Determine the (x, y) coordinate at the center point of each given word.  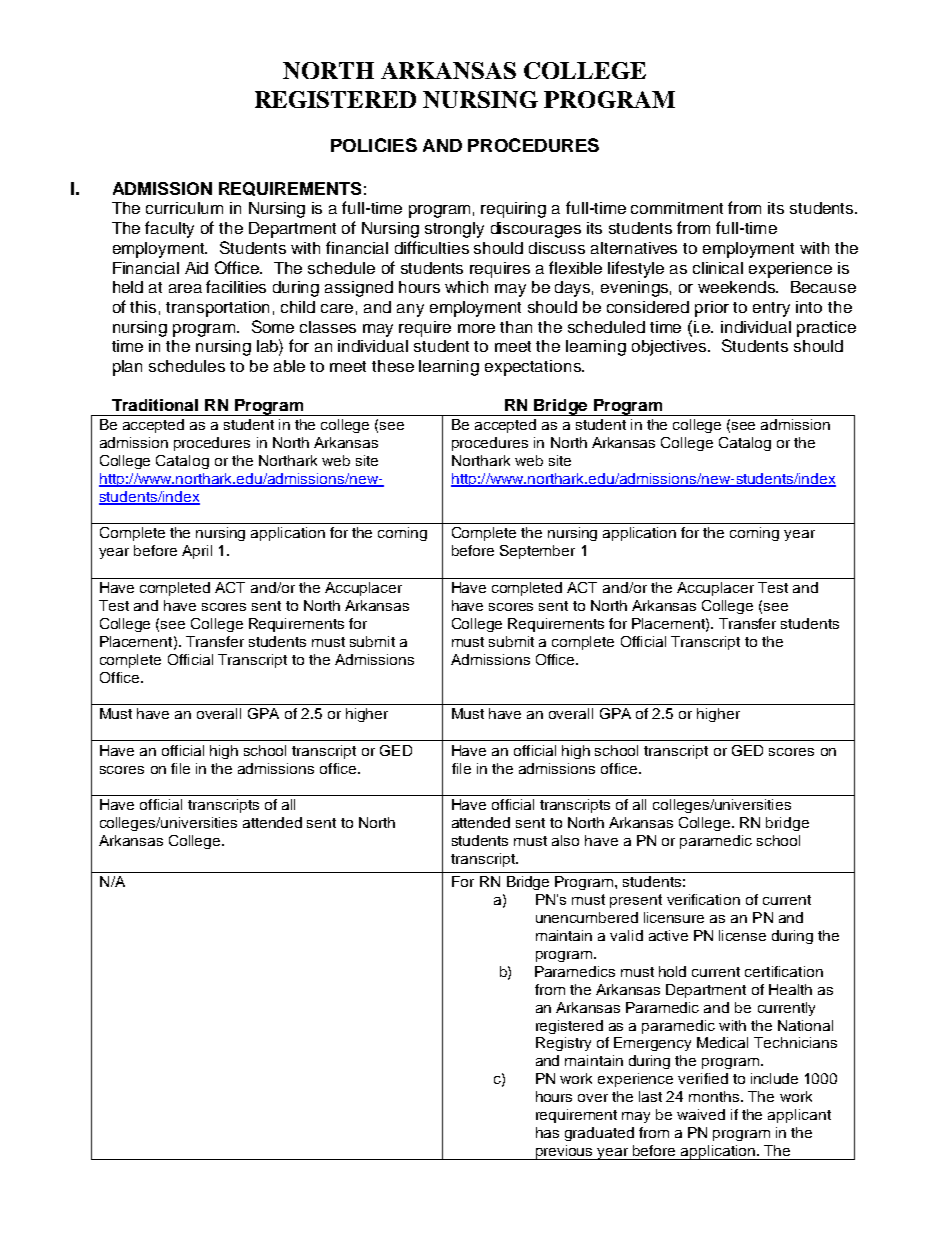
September (537, 552)
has (547, 1132)
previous (565, 1152)
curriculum (184, 208)
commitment (677, 208)
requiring (513, 210)
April (197, 552)
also (565, 840)
